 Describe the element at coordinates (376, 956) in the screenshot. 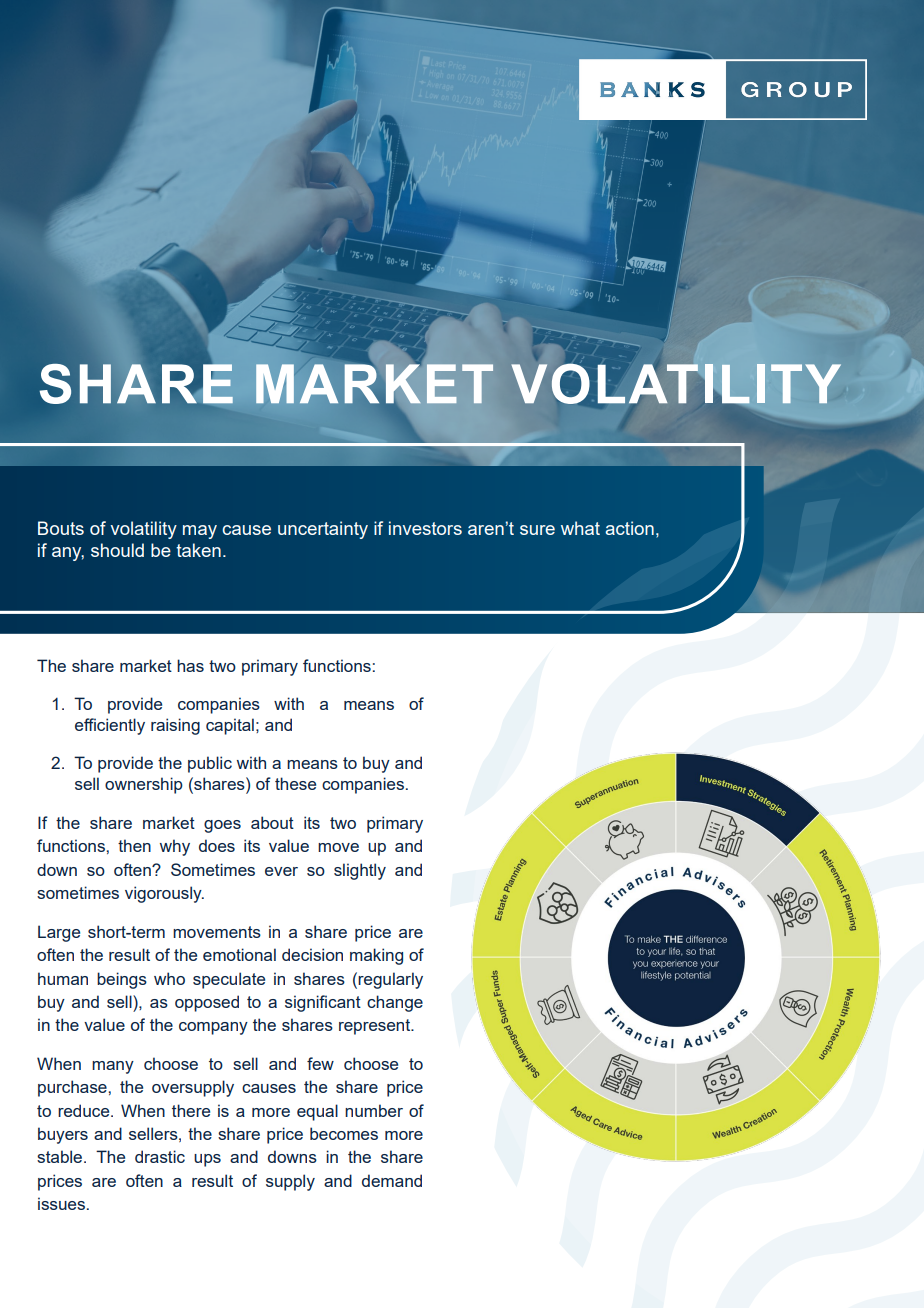

I see `making` at that location.
